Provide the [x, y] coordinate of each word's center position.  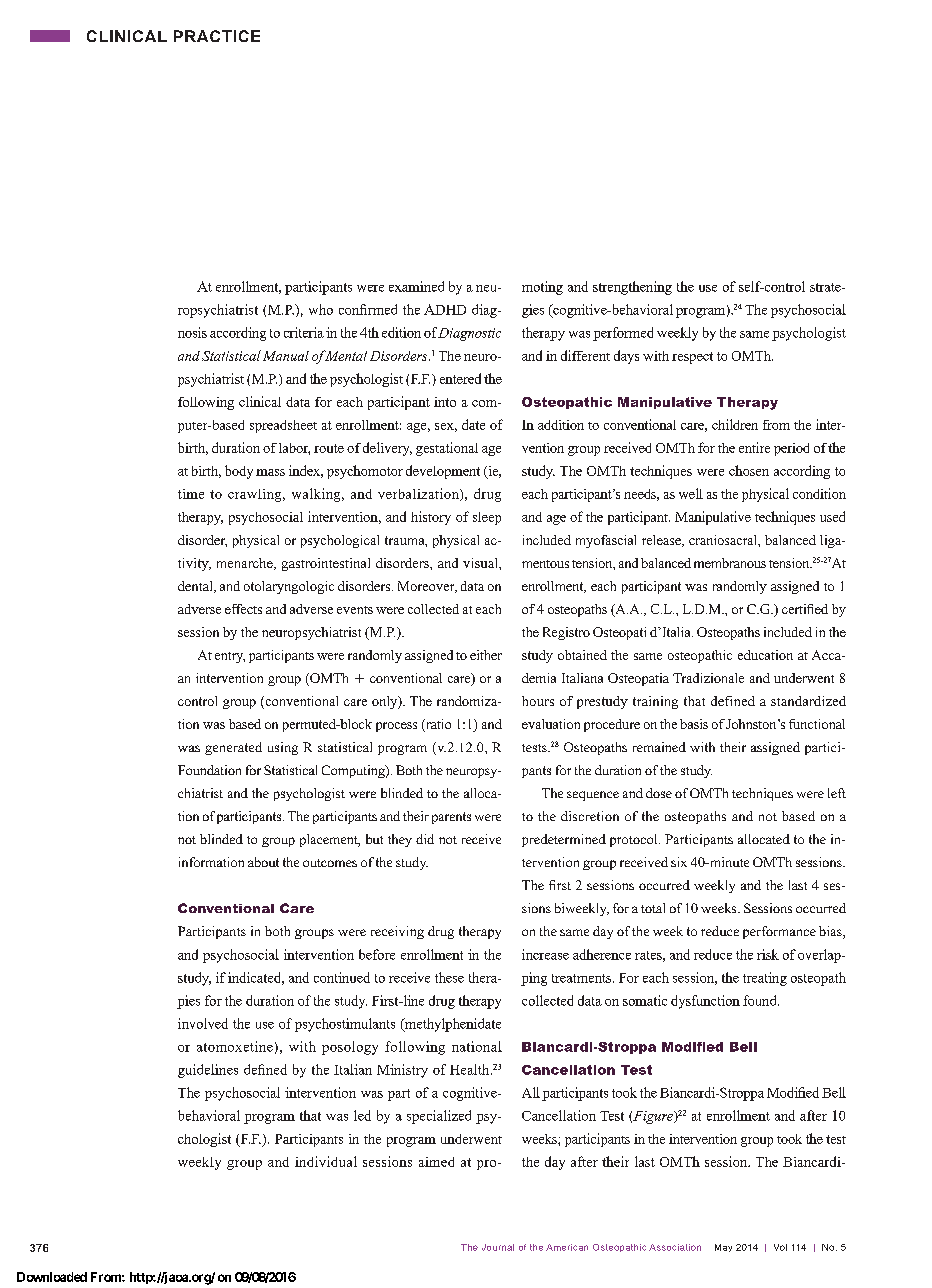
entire [754, 447]
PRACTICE [217, 36]
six [679, 862]
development [443, 472]
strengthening [632, 288]
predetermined [564, 840]
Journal [498, 1247]
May [723, 1248]
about [263, 862]
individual [326, 1161]
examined [416, 286]
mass [270, 472]
